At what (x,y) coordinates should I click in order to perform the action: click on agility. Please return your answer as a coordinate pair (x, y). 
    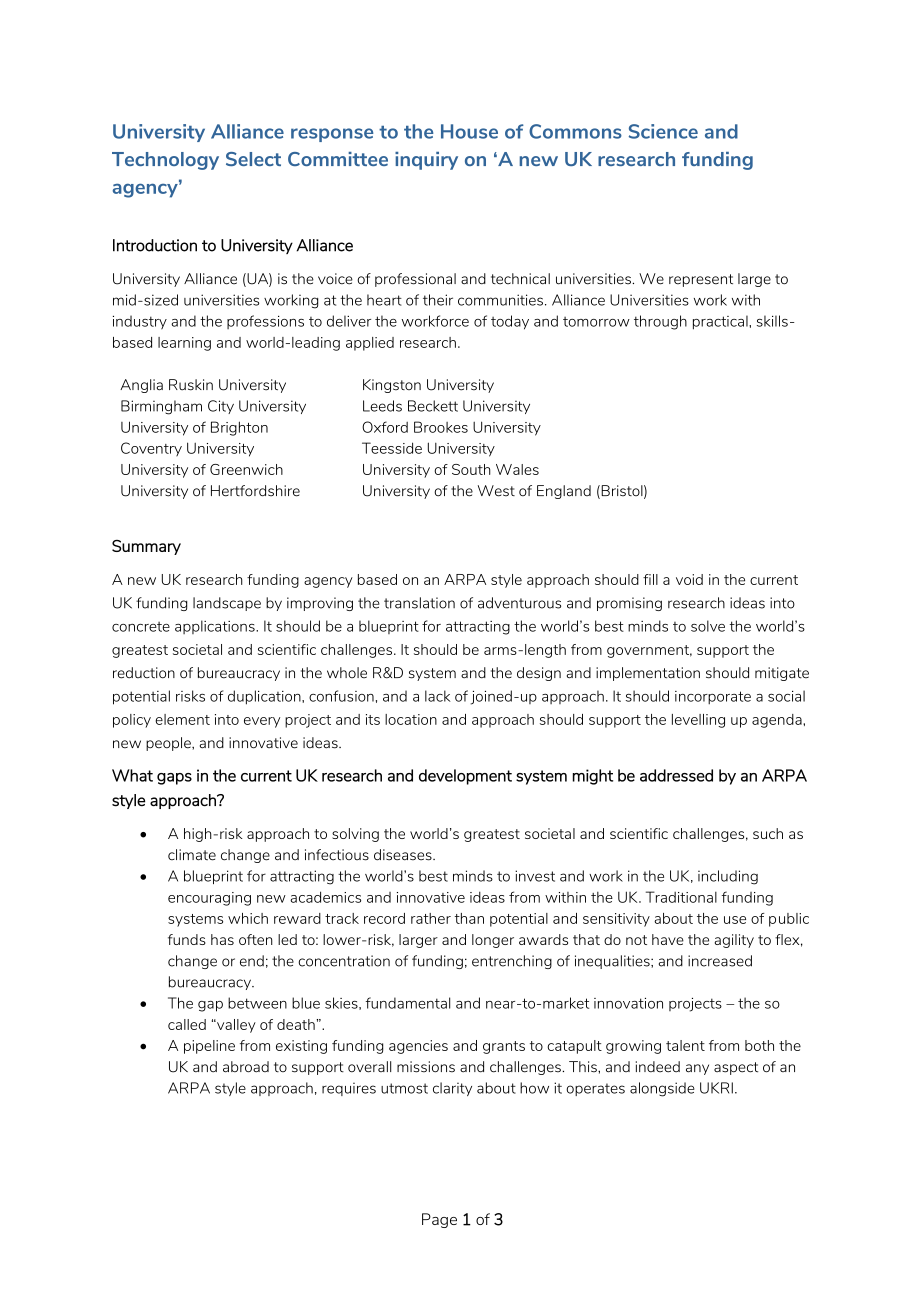
    Looking at the image, I should click on (734, 941).
